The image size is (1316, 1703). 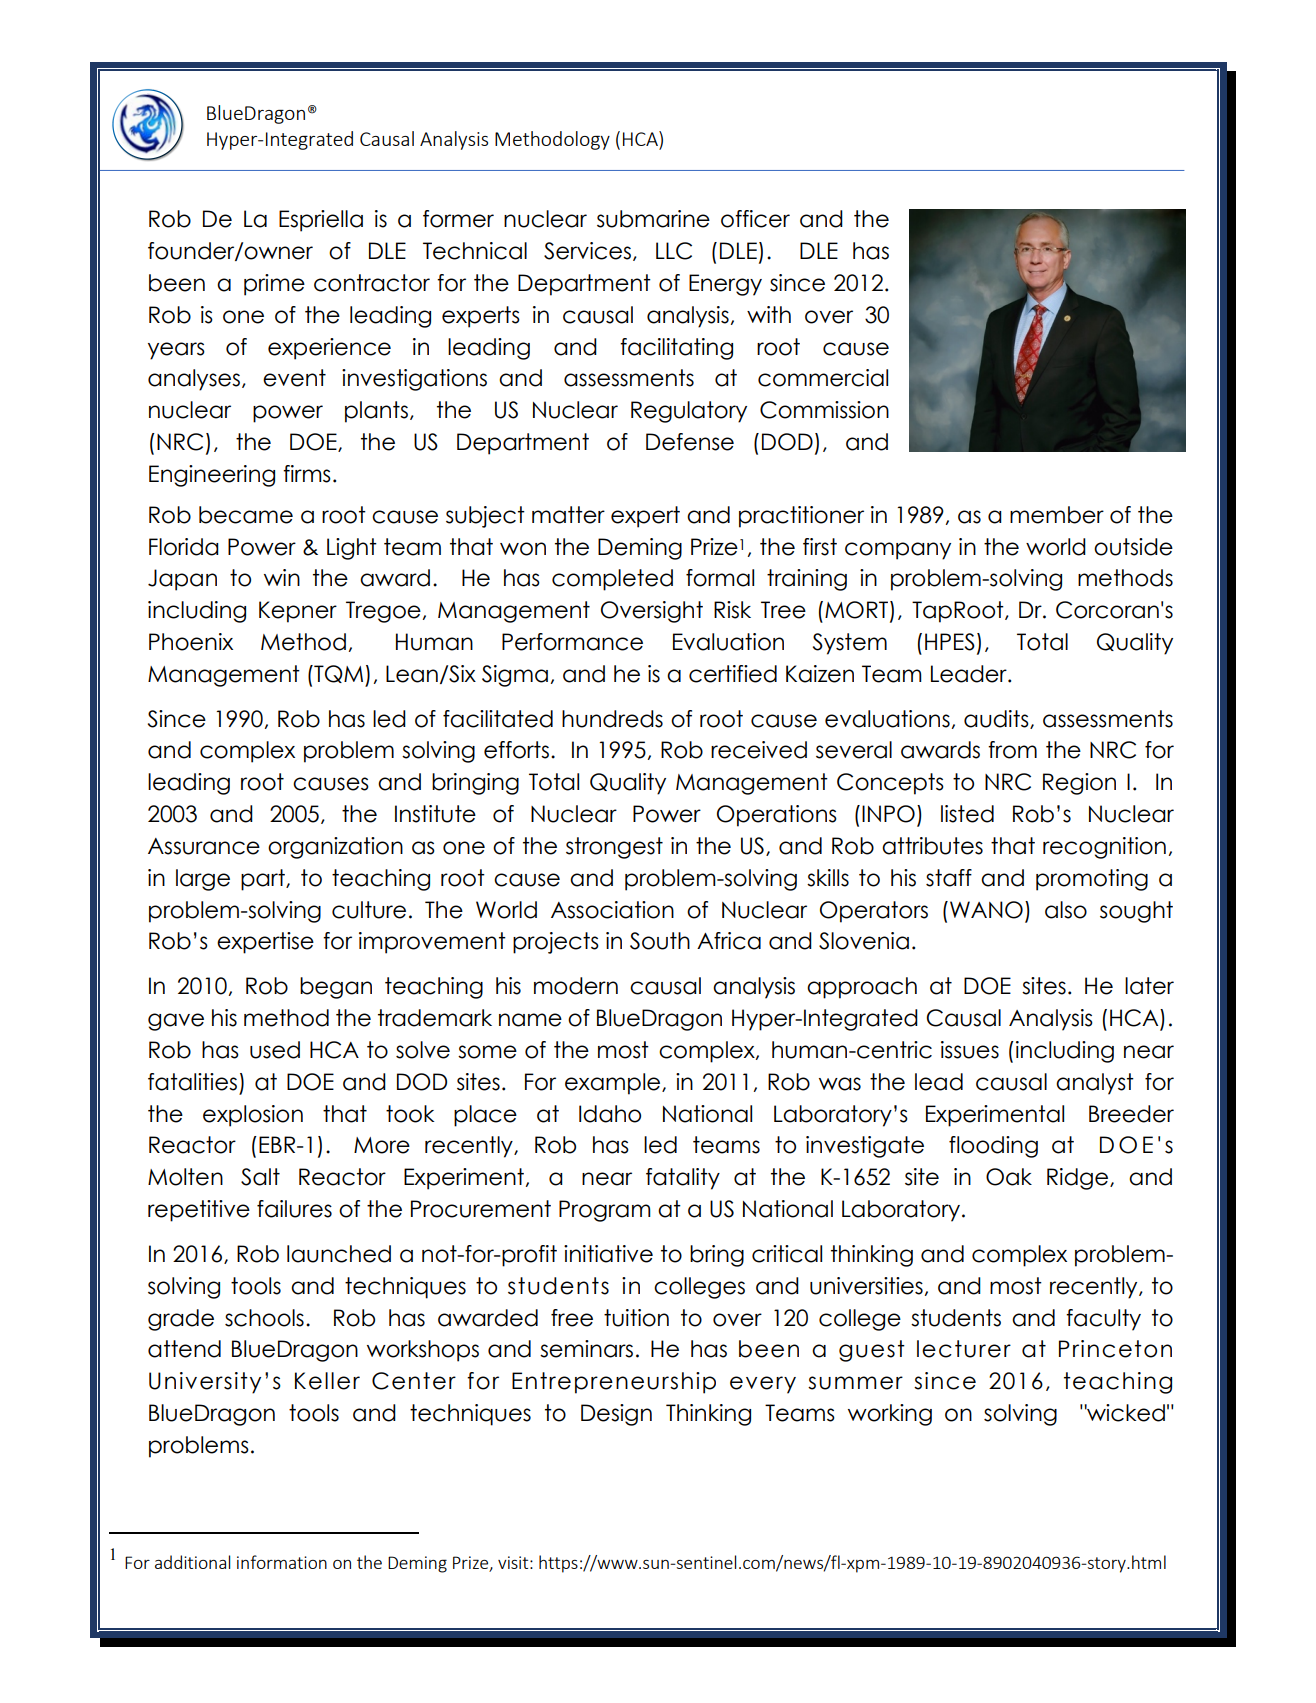 What do you see at coordinates (282, 1562) in the page?
I see `information` at bounding box center [282, 1562].
